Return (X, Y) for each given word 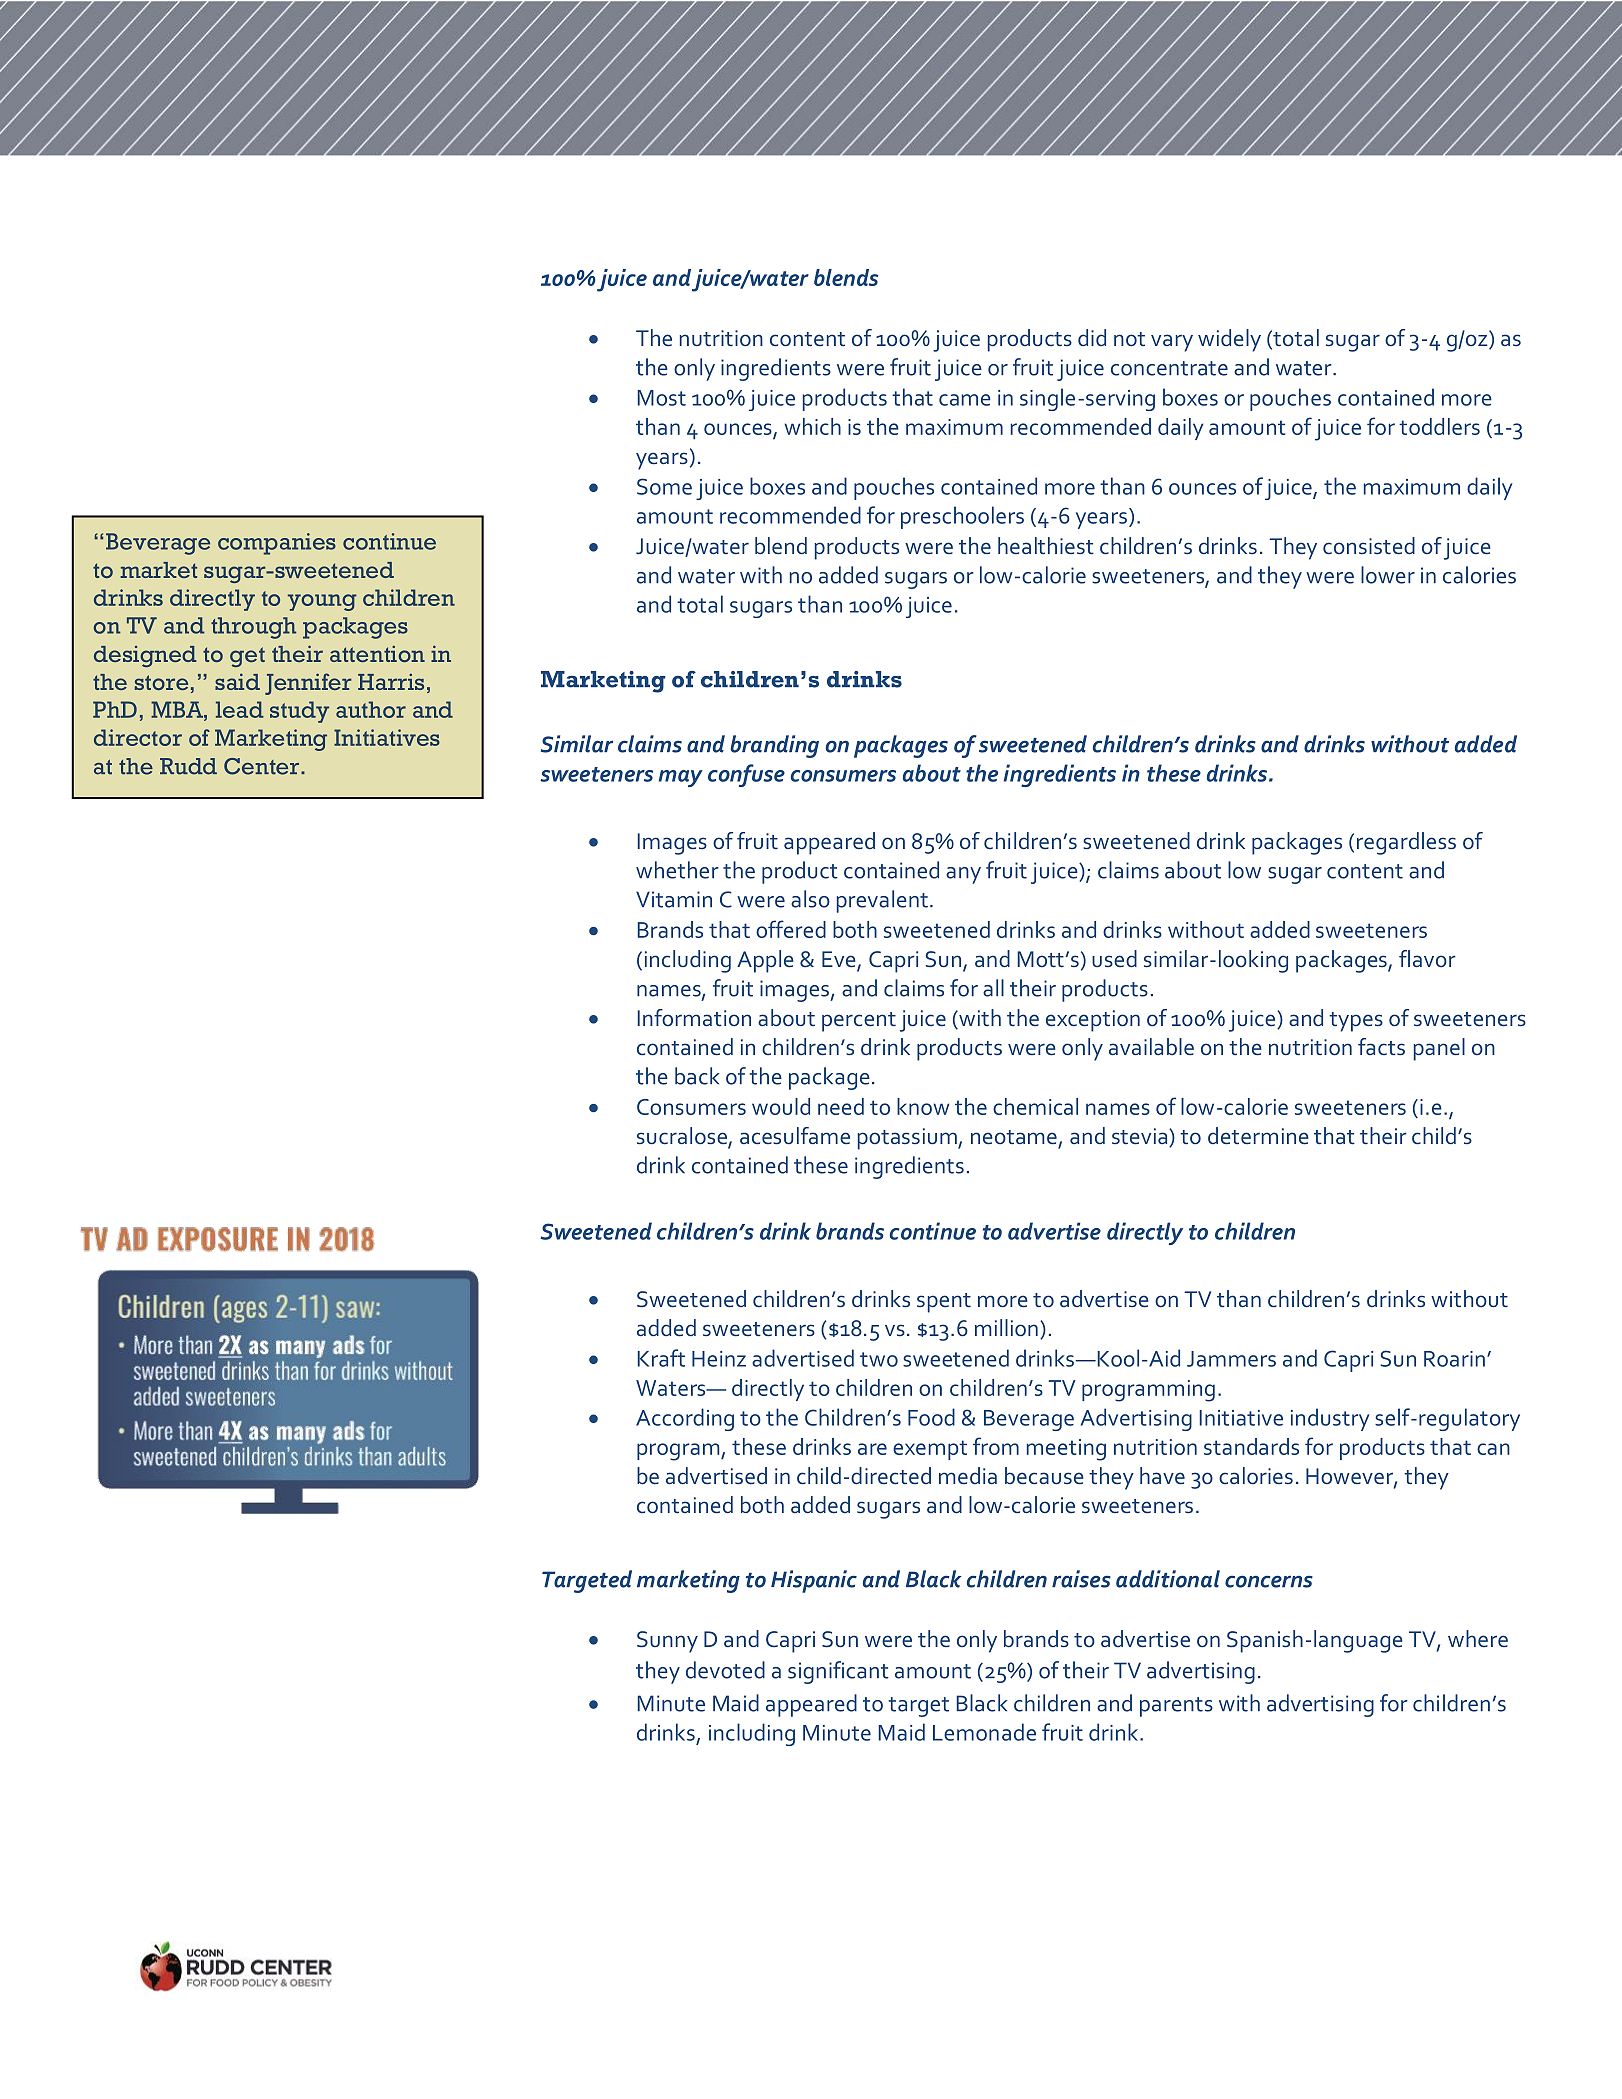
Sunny (667, 1642)
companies (277, 544)
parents (1176, 1707)
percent (859, 1022)
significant (838, 1672)
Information (694, 1018)
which (813, 426)
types (1356, 1022)
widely (1229, 340)
